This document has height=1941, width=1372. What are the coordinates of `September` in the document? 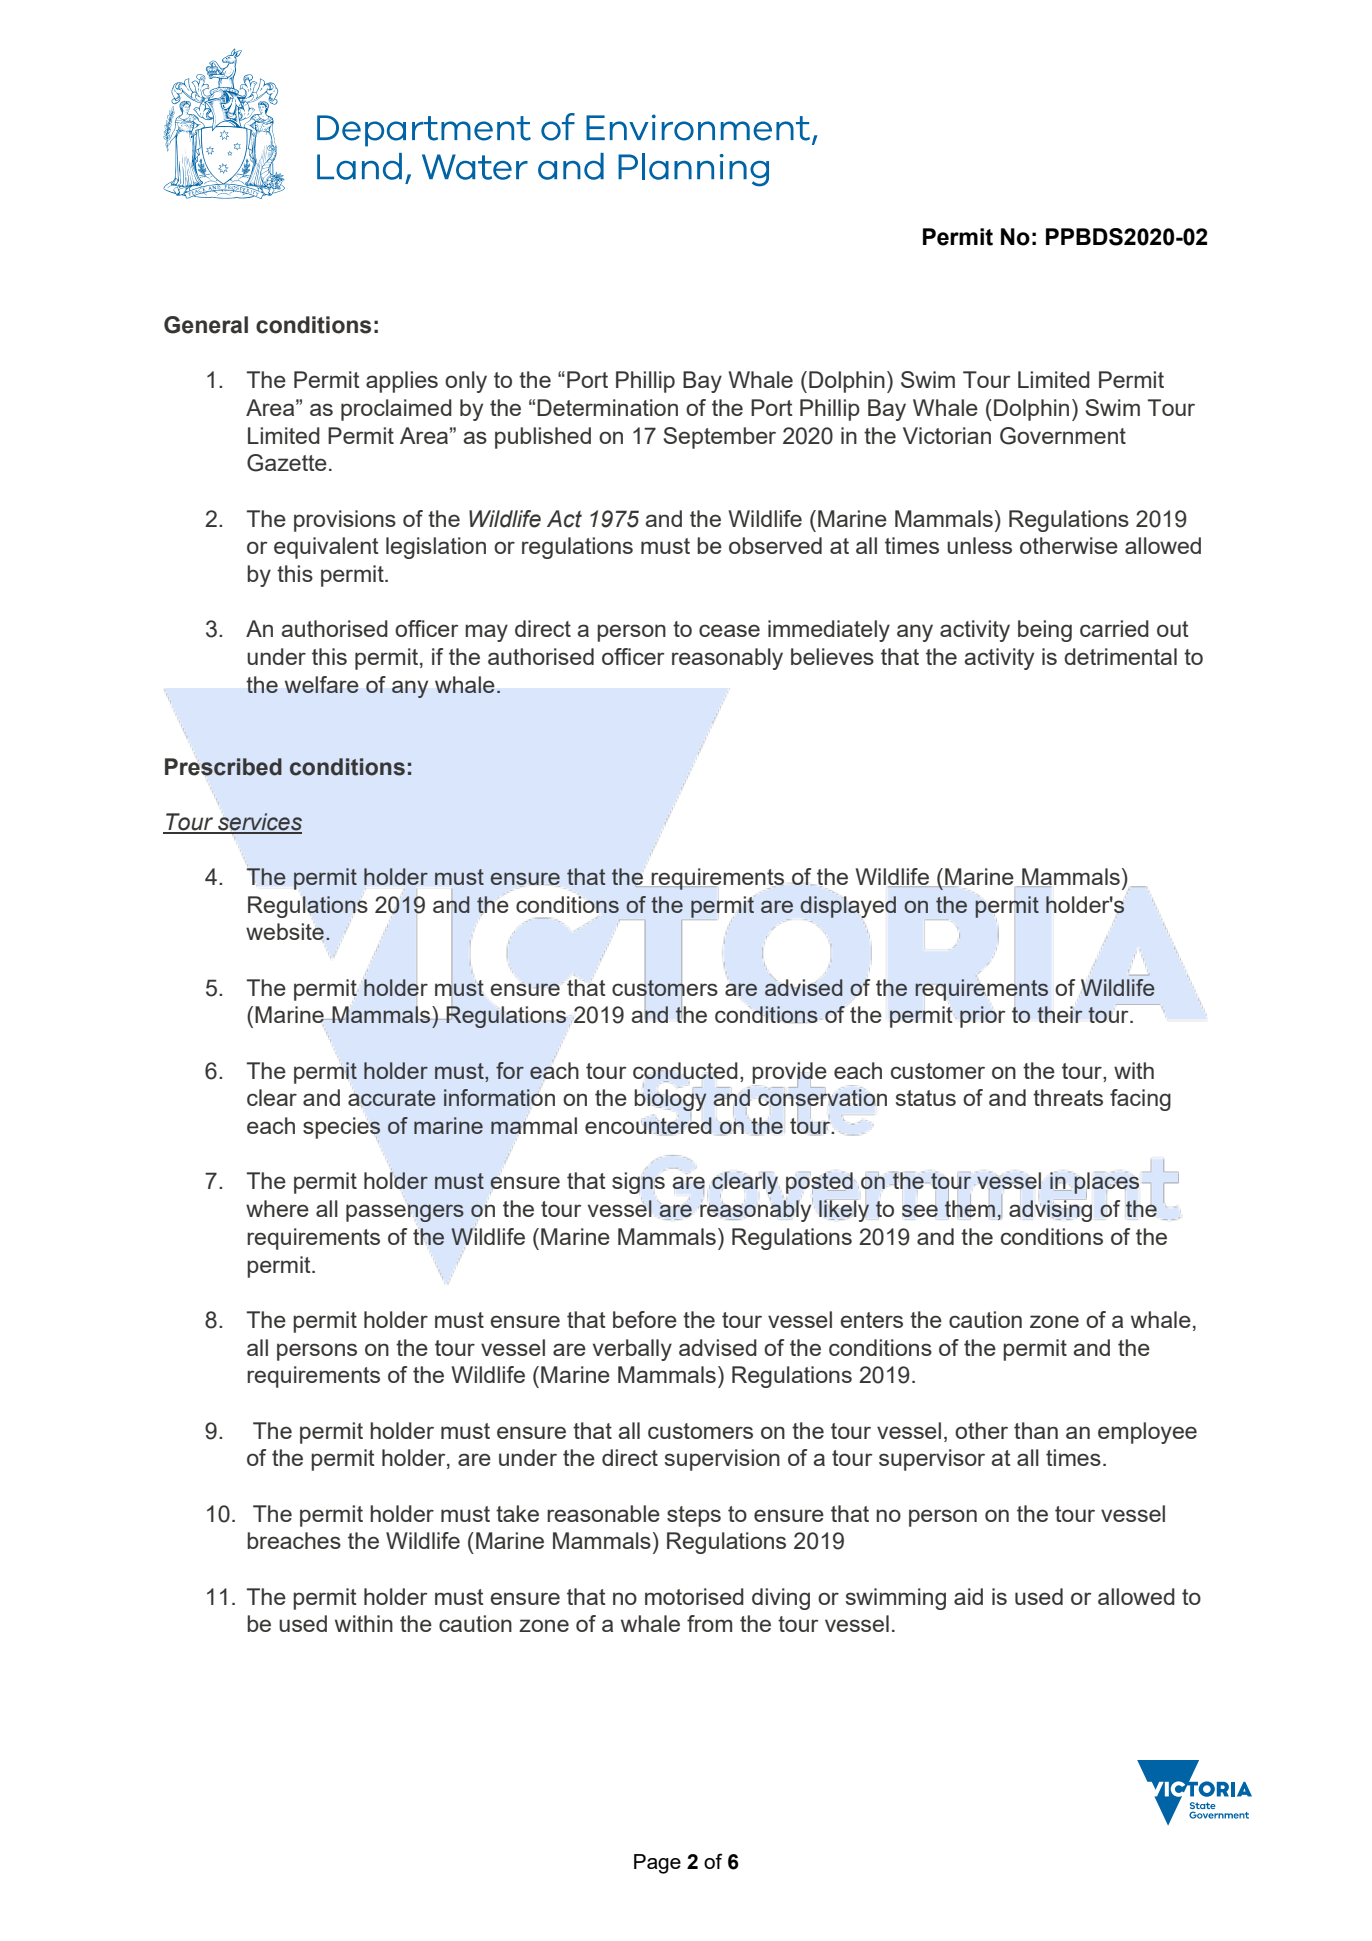 It's located at (719, 438).
